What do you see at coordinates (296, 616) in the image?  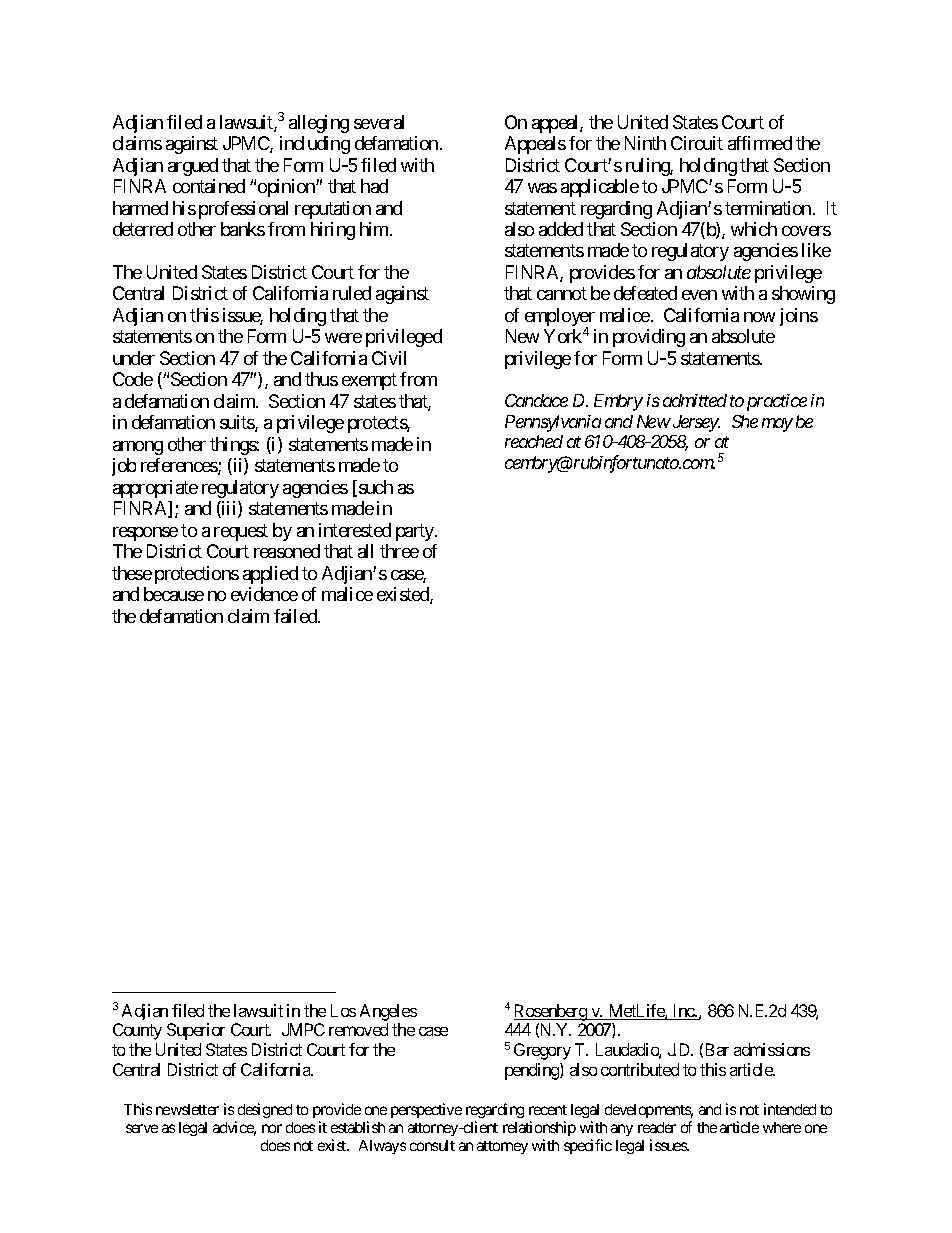 I see `failed` at bounding box center [296, 616].
